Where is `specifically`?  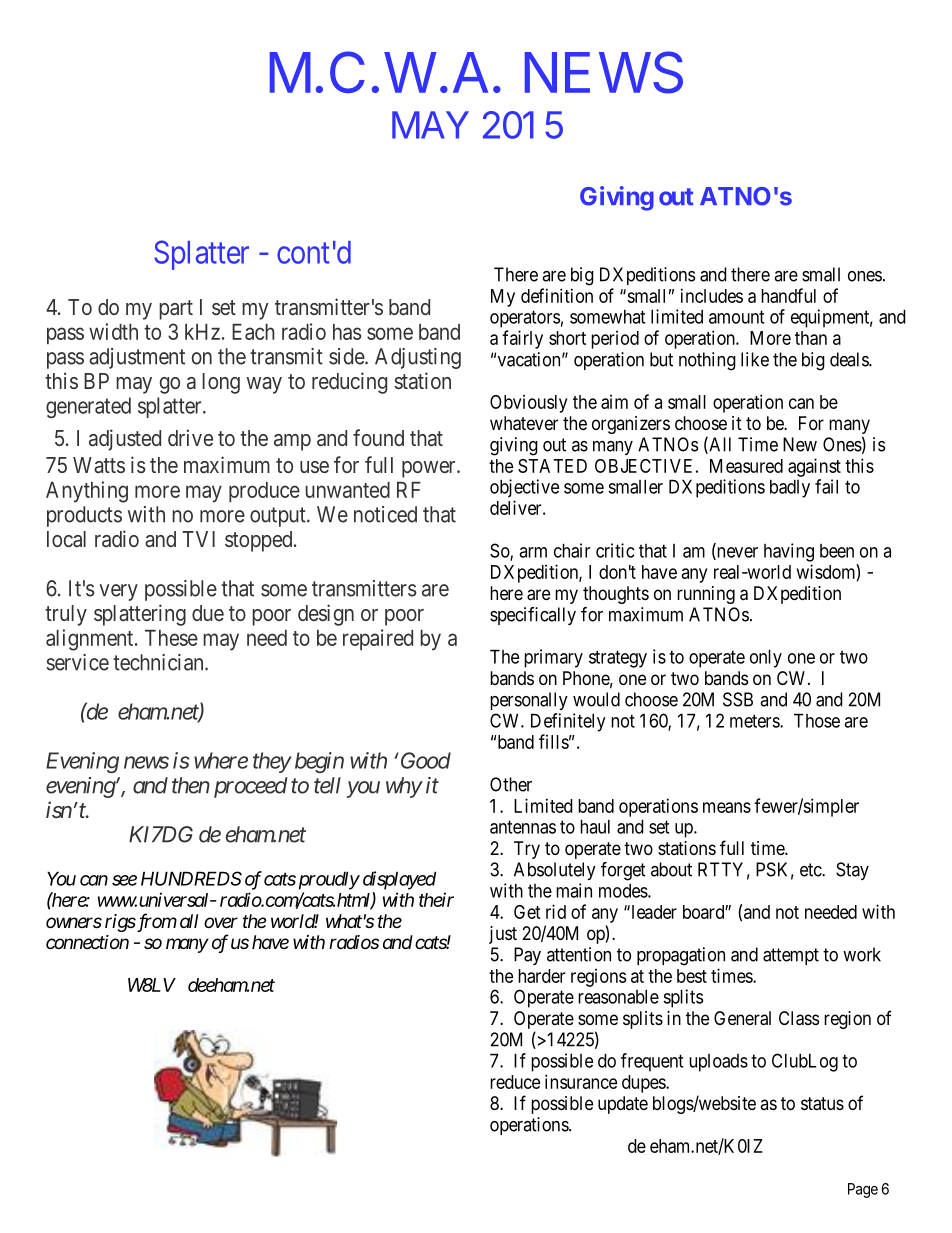 specifically is located at coordinates (533, 616).
